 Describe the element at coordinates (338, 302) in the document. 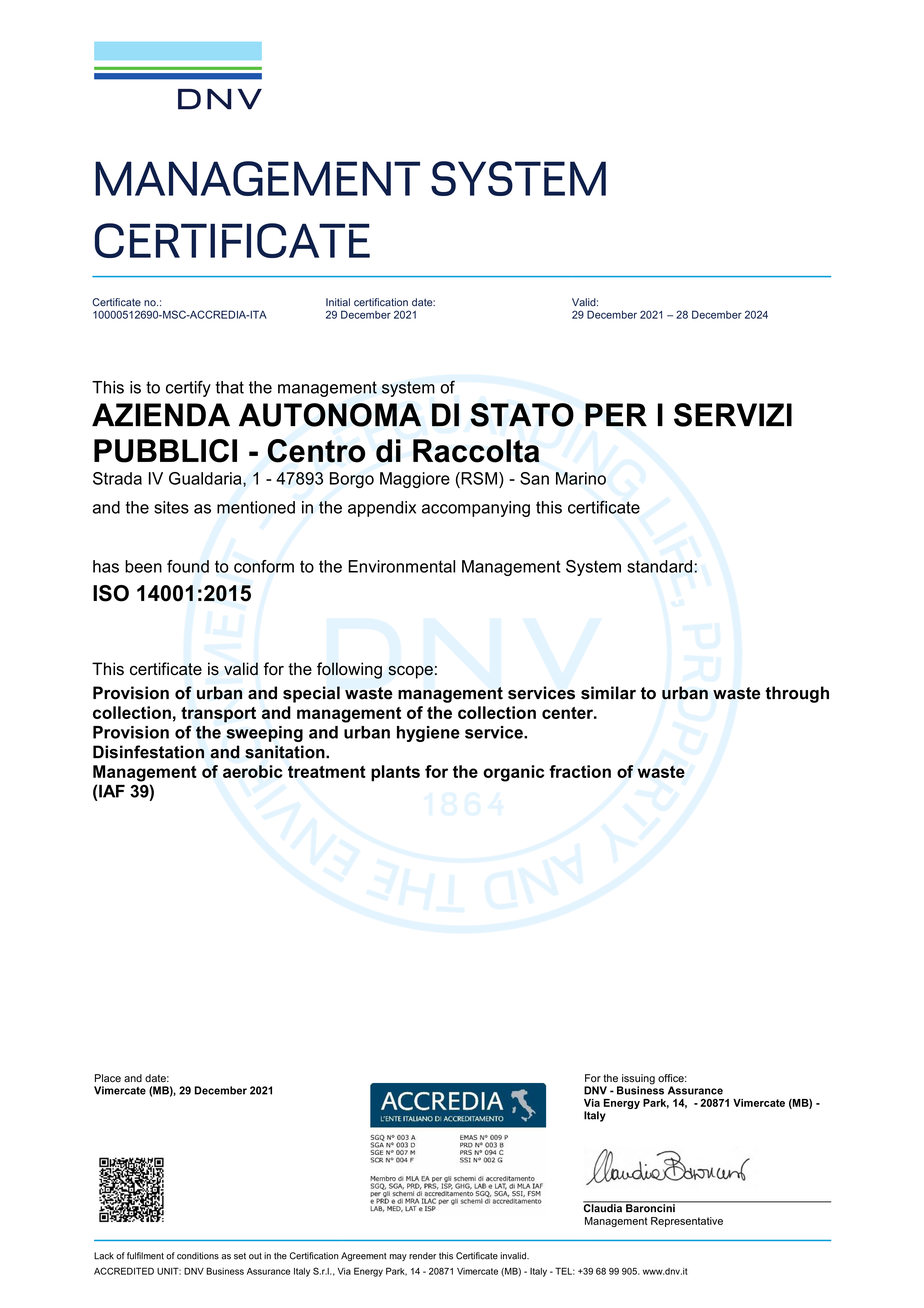

I see `Initial` at that location.
